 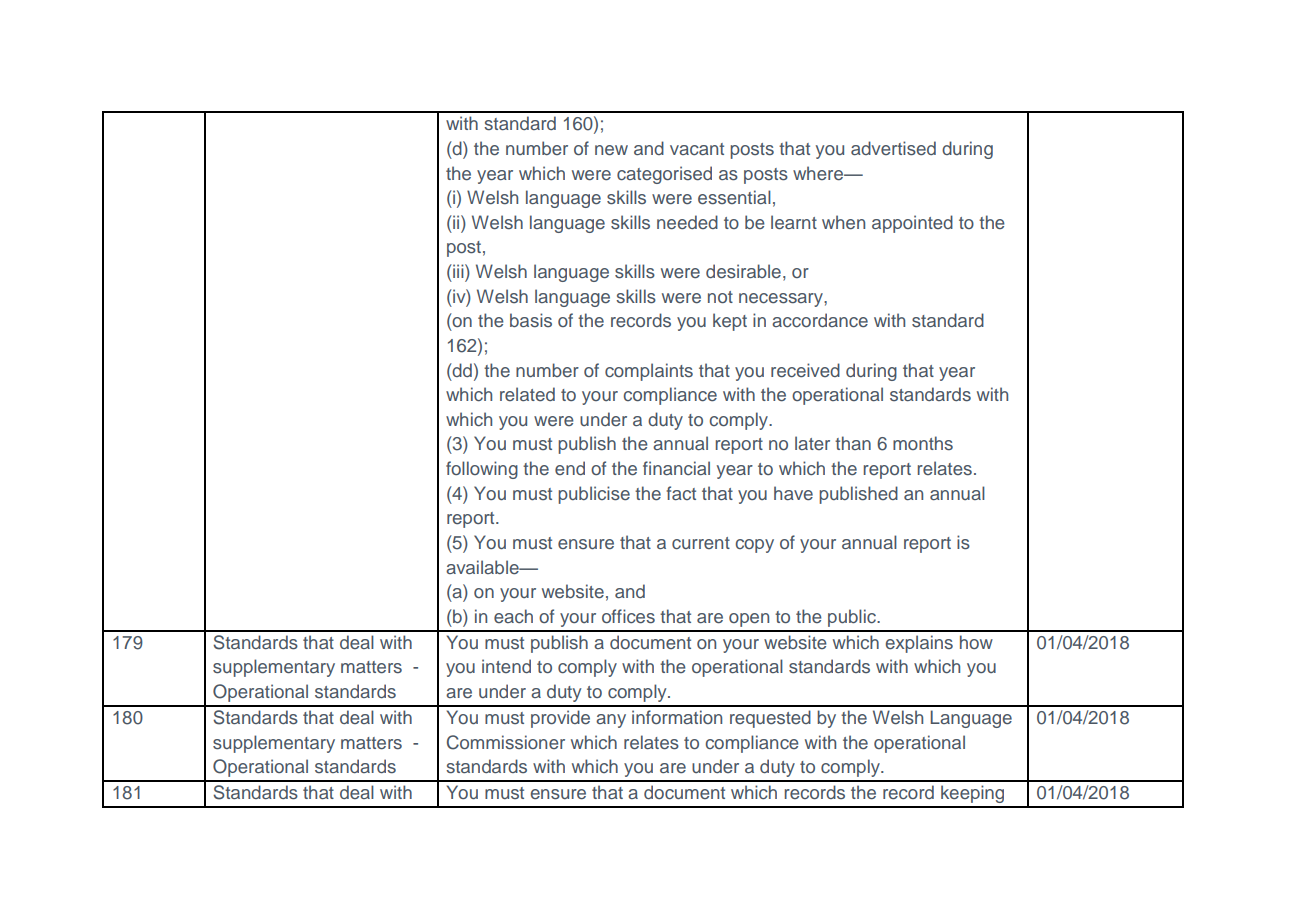 I want to click on open, so click(x=749, y=620).
